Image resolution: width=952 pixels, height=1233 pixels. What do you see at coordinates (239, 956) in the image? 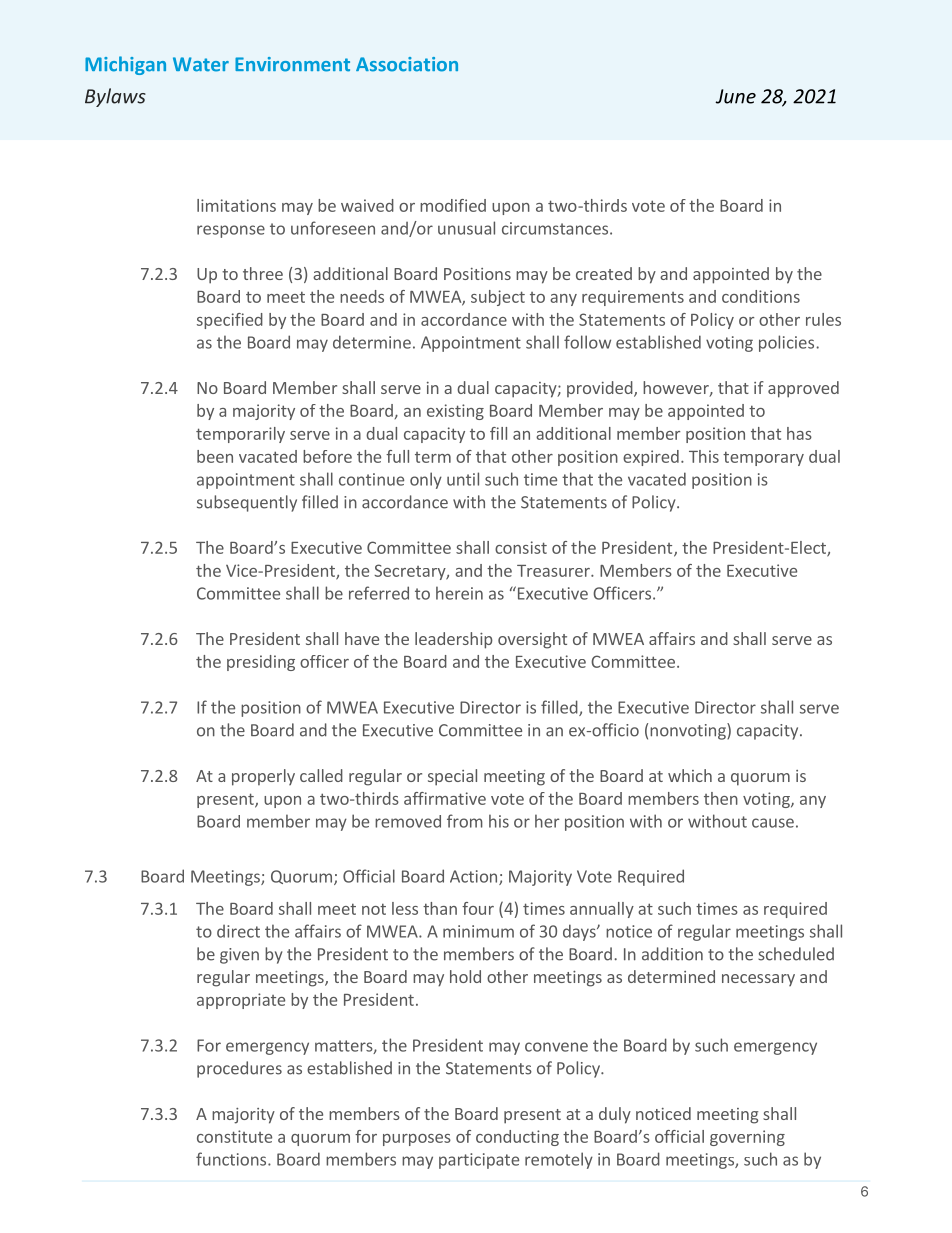
I see `given` at bounding box center [239, 956].
